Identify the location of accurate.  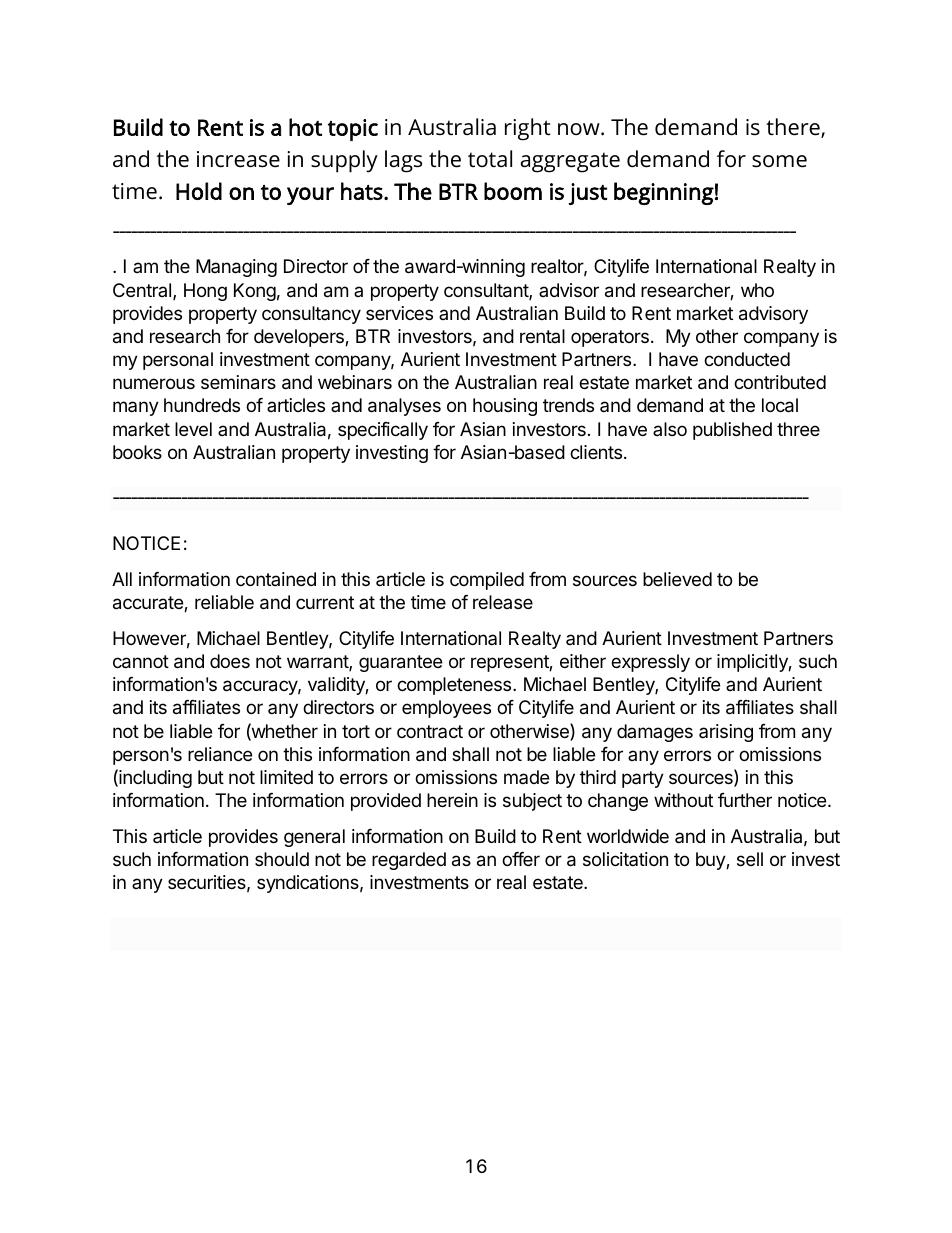
(149, 604).
